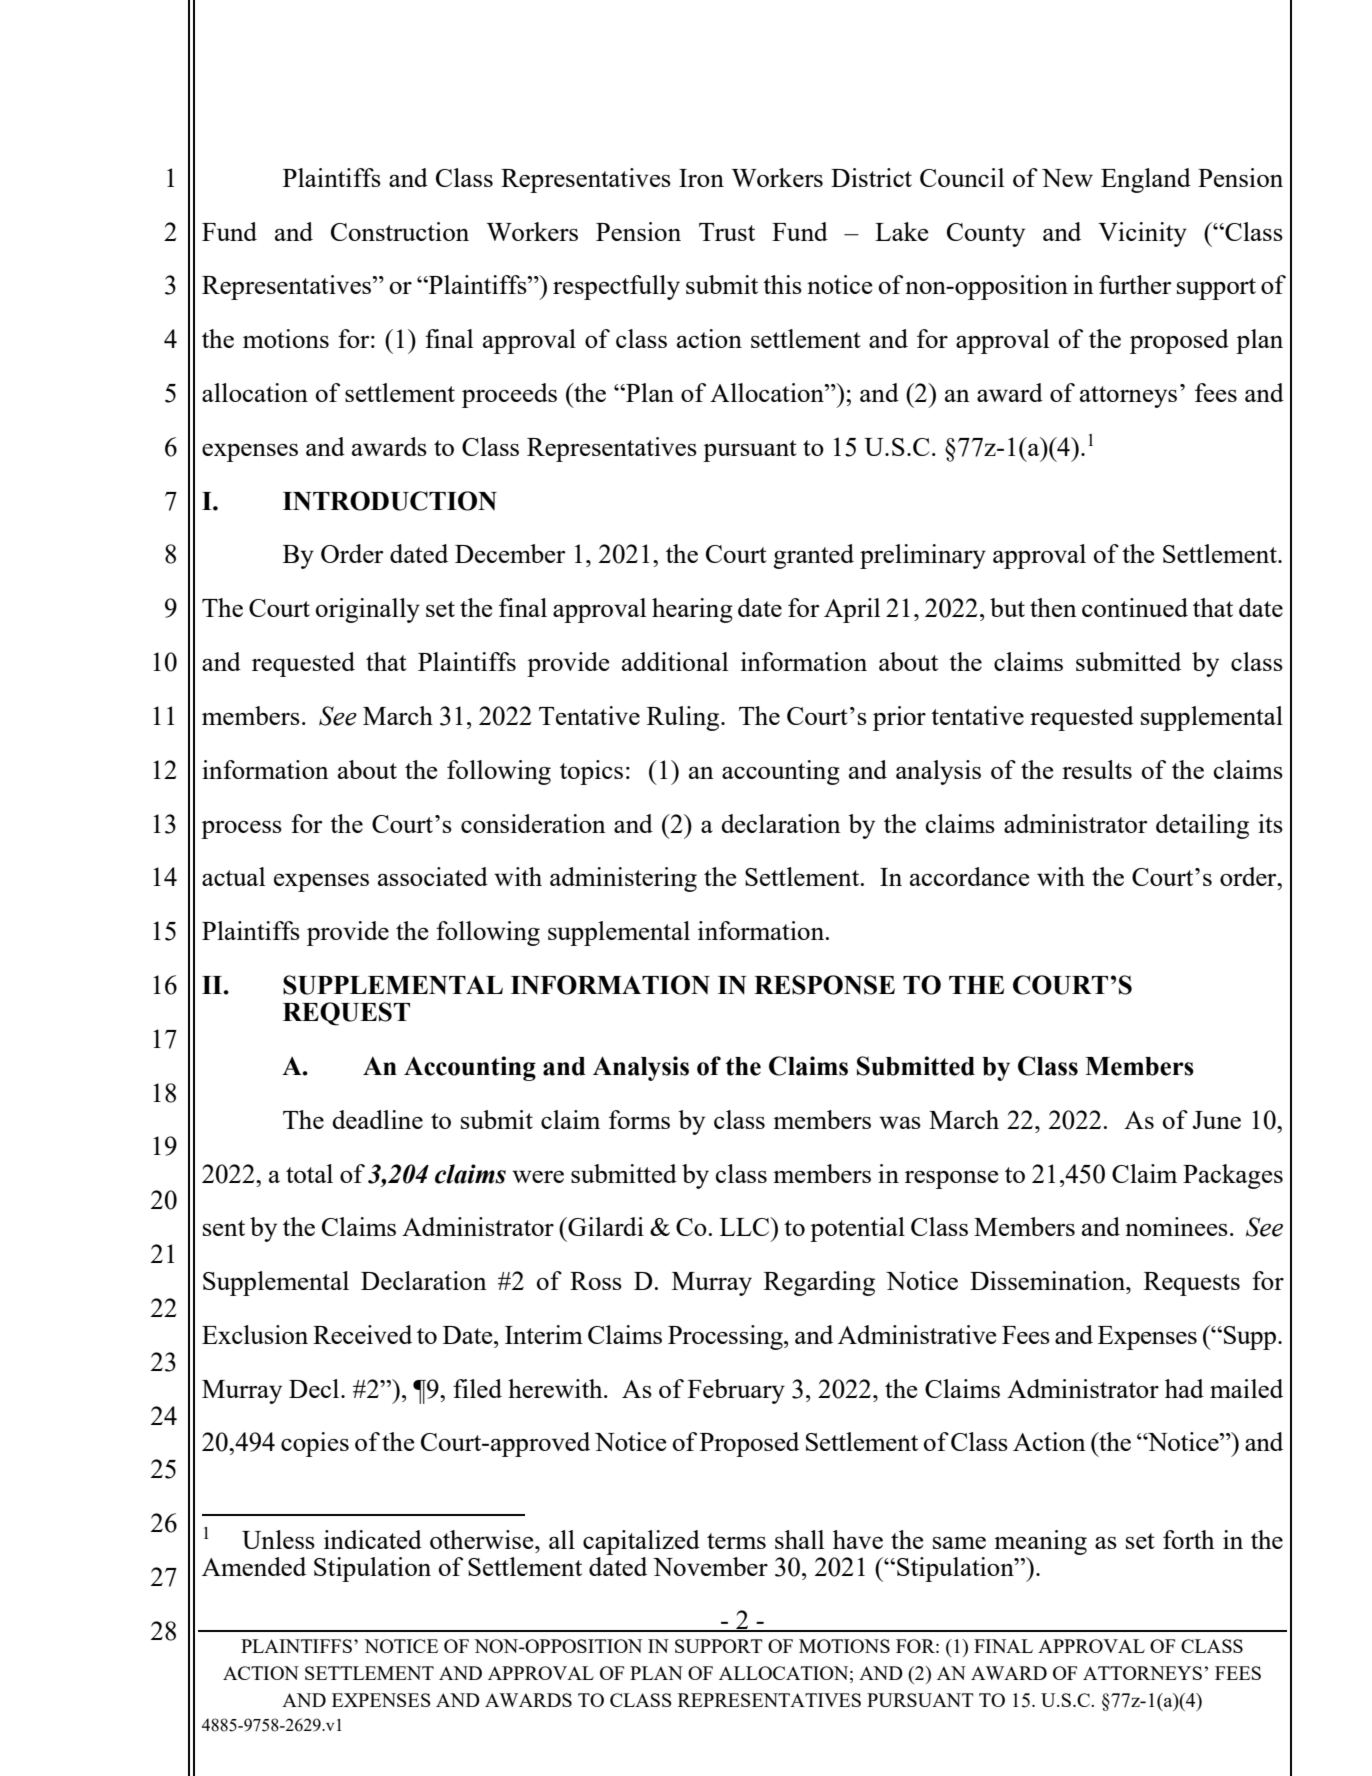  What do you see at coordinates (727, 232) in the document?
I see `Trust` at bounding box center [727, 232].
